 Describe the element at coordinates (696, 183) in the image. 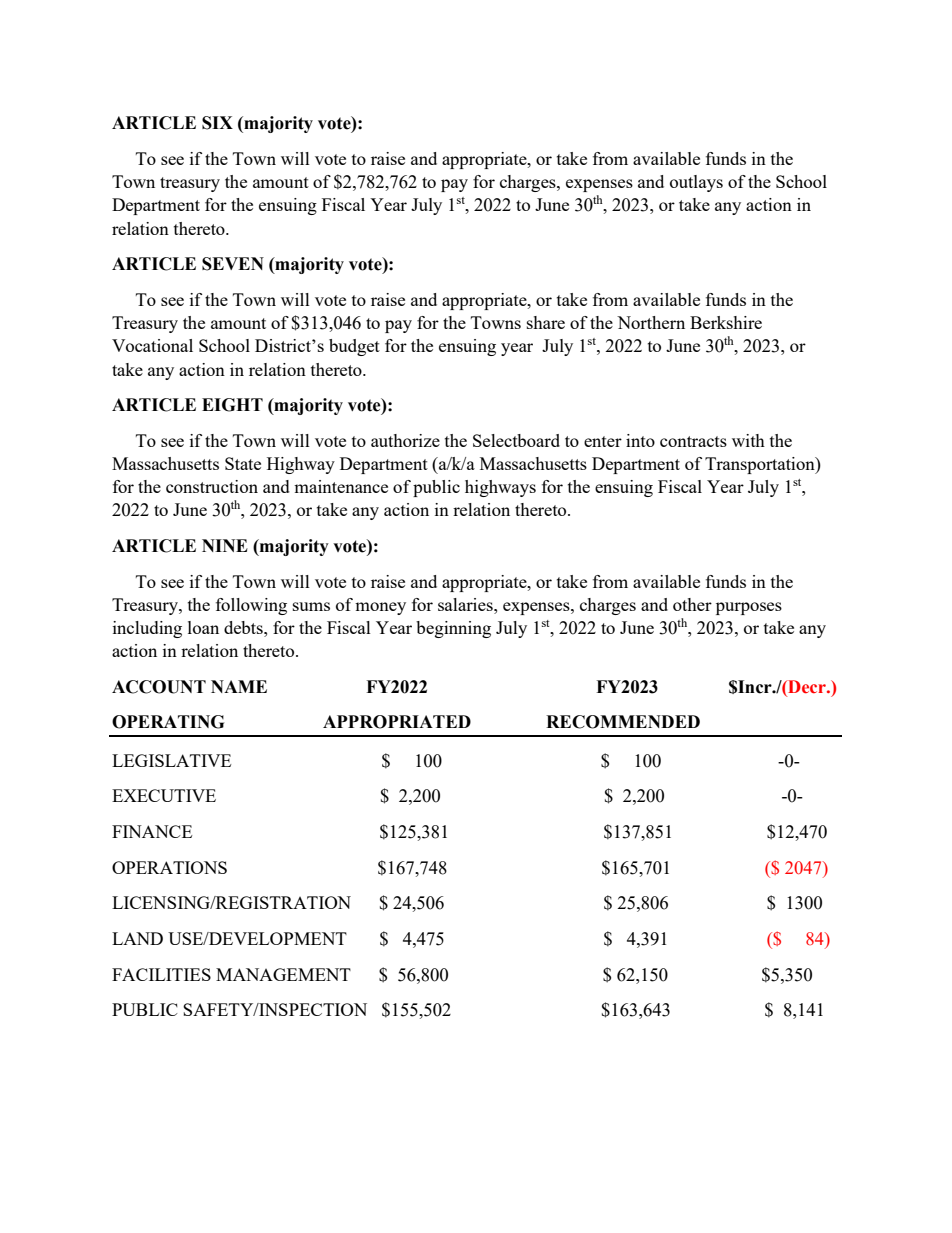

I see `outlays` at that location.
